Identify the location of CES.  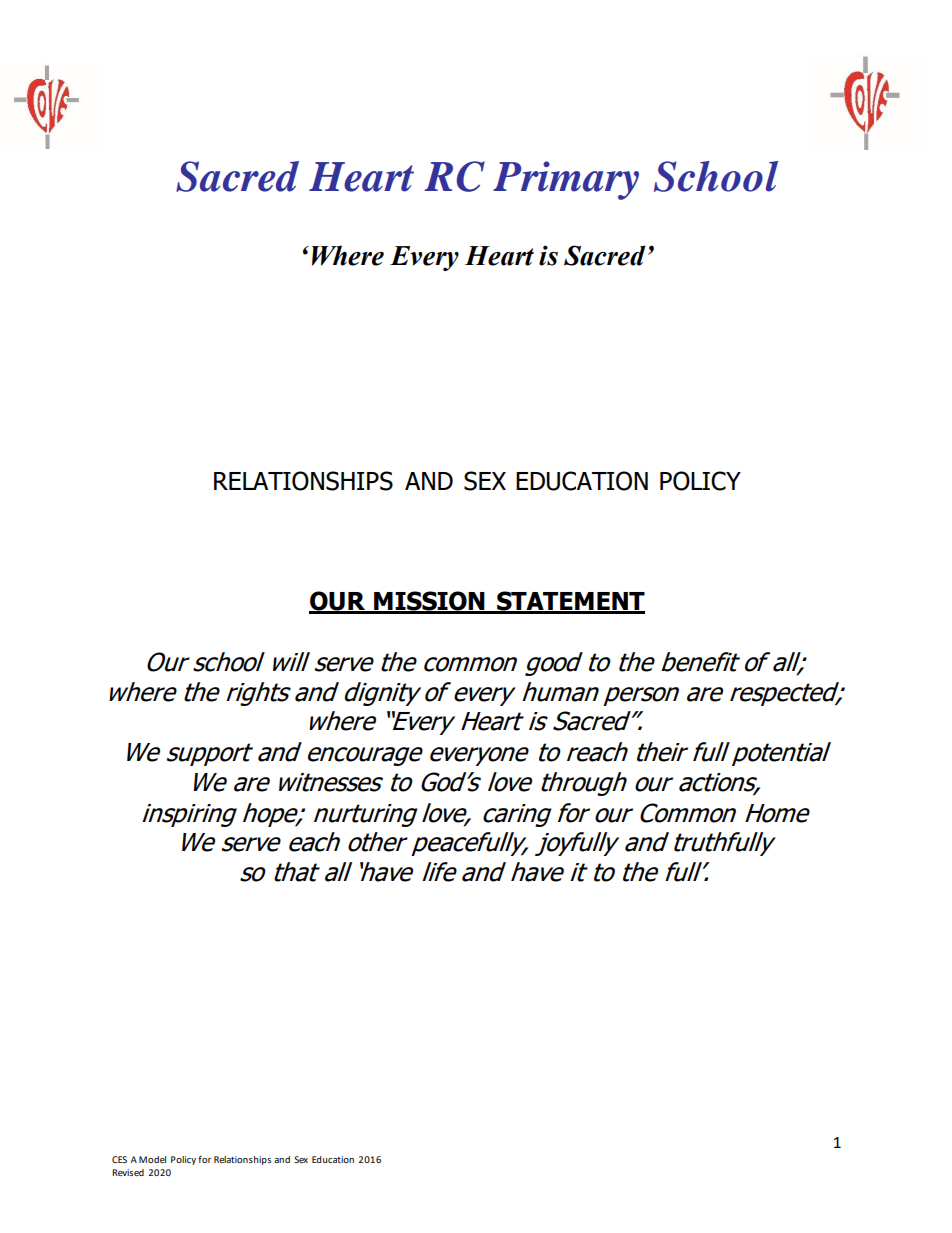
(119, 1159).
